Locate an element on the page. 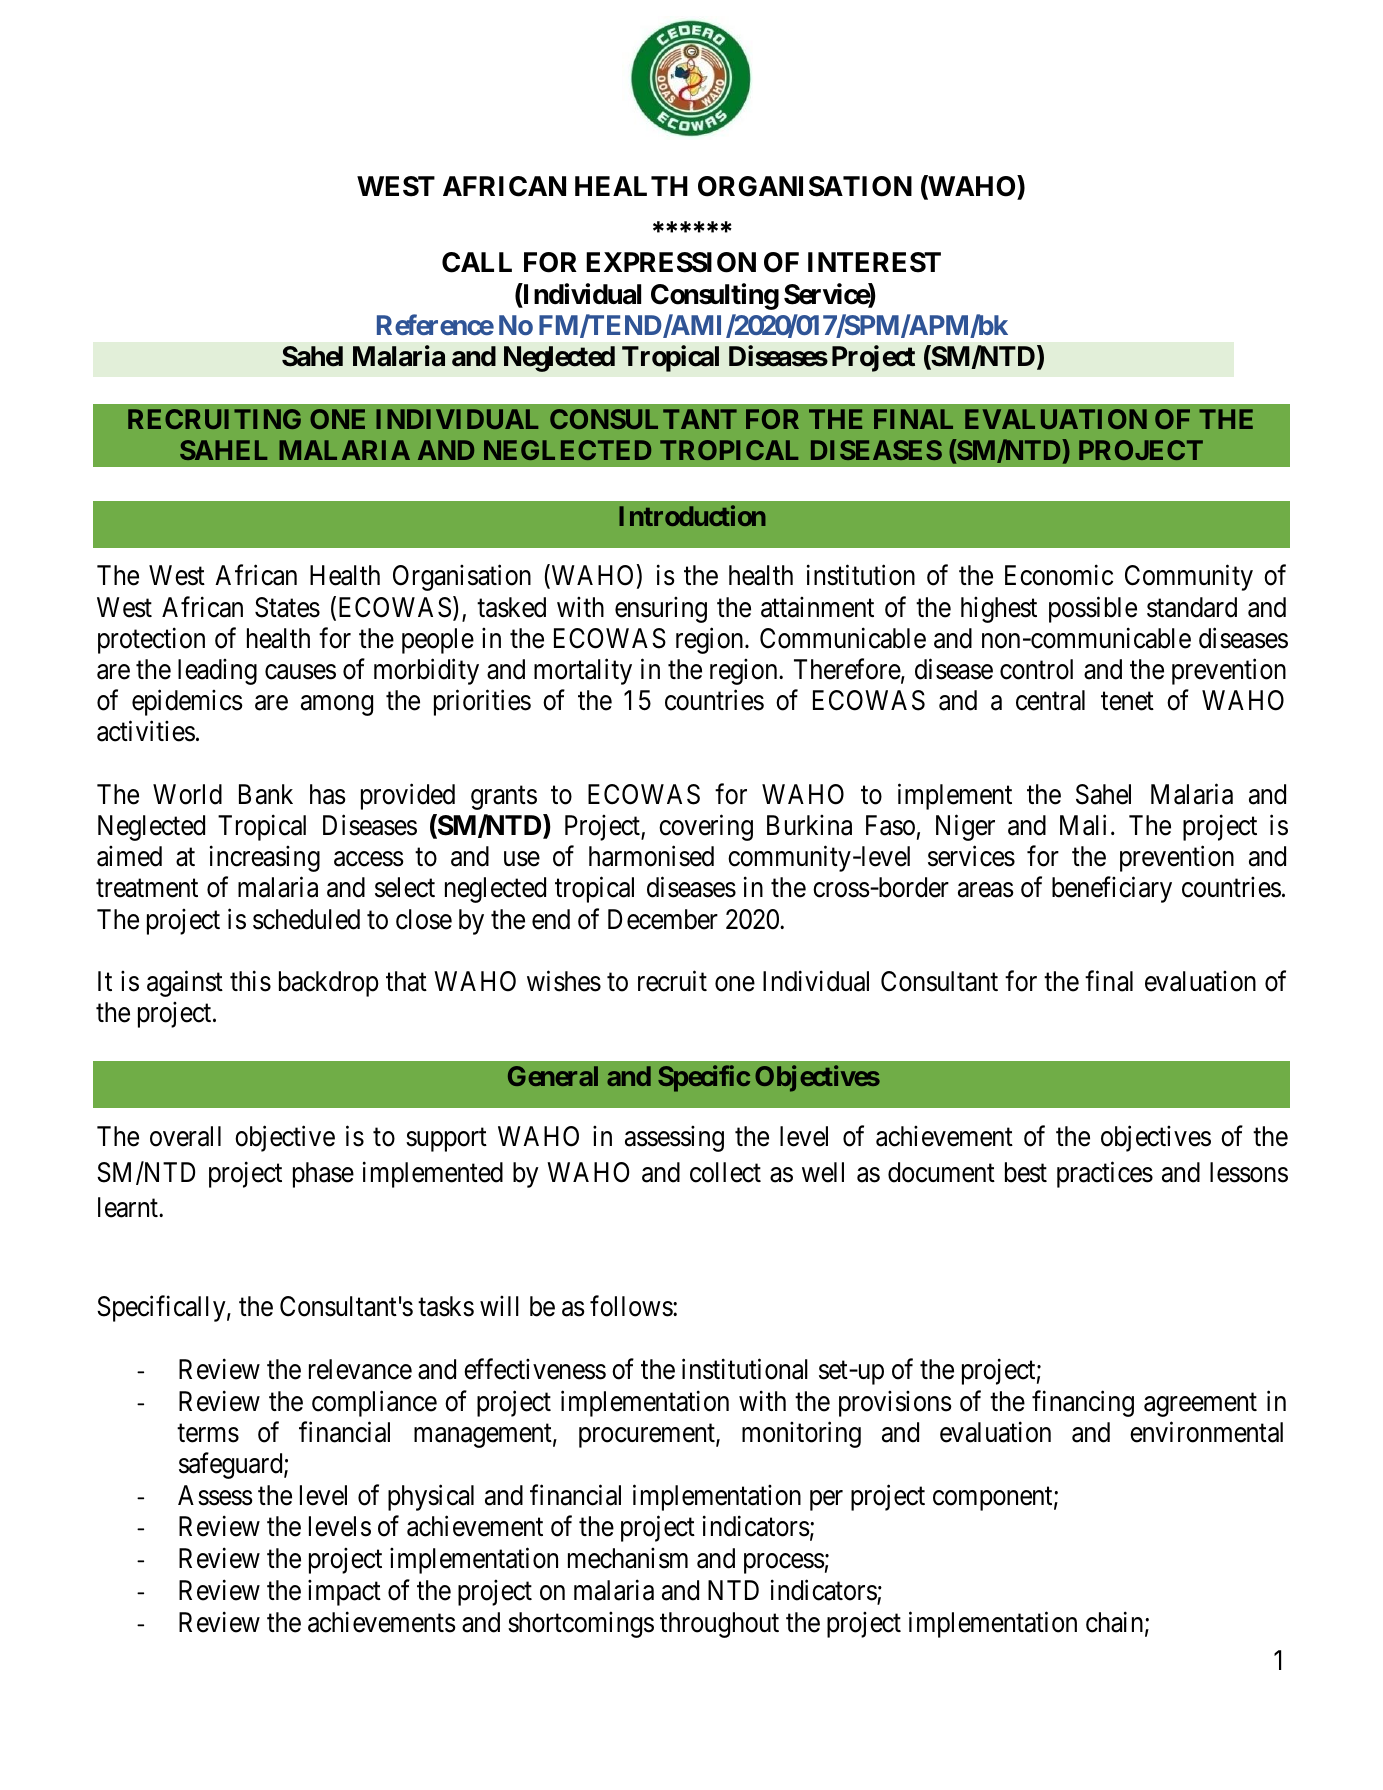 The height and width of the document is (1790, 1383). environmental is located at coordinates (1206, 1432).
